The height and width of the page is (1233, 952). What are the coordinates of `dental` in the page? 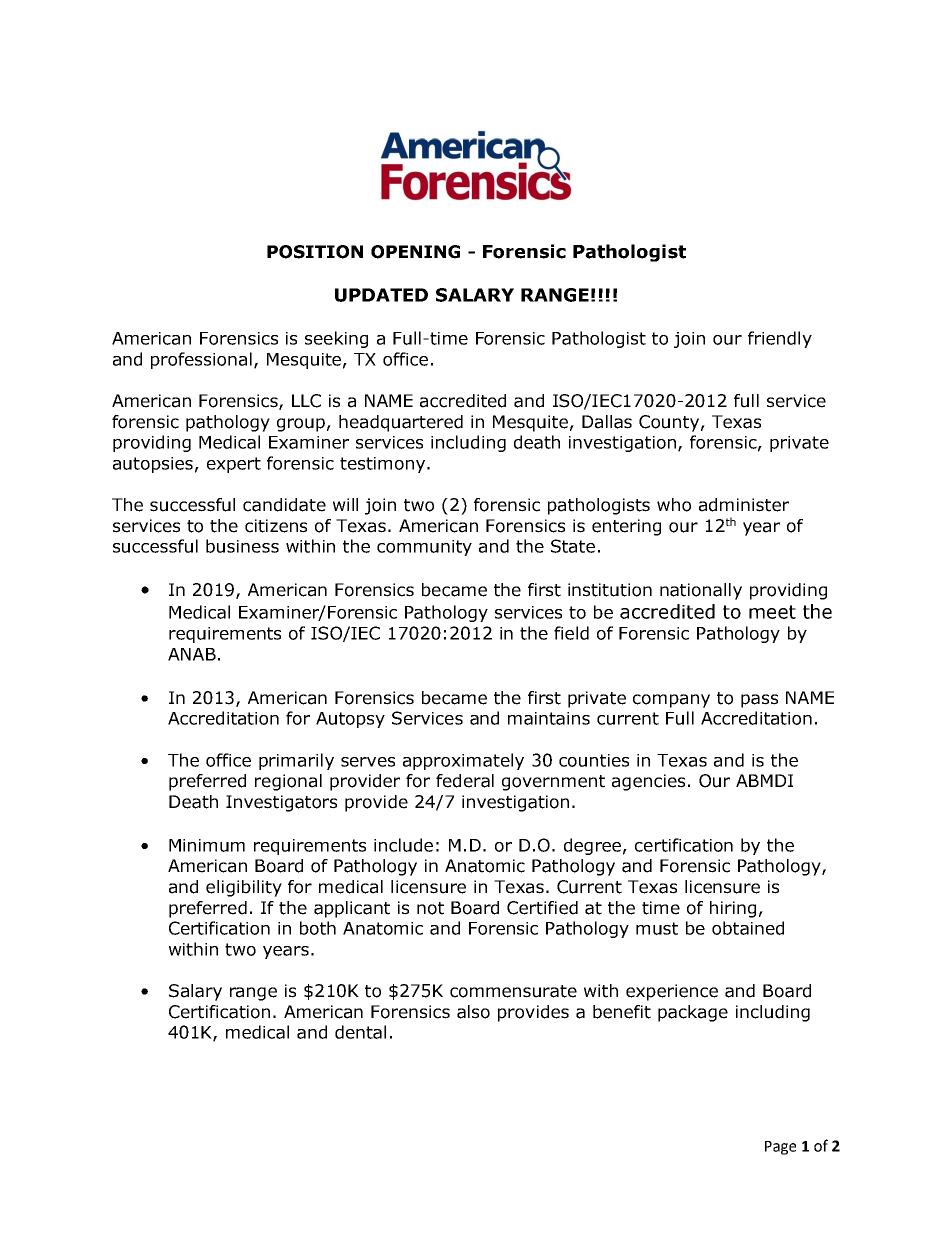 It's located at (360, 1032).
